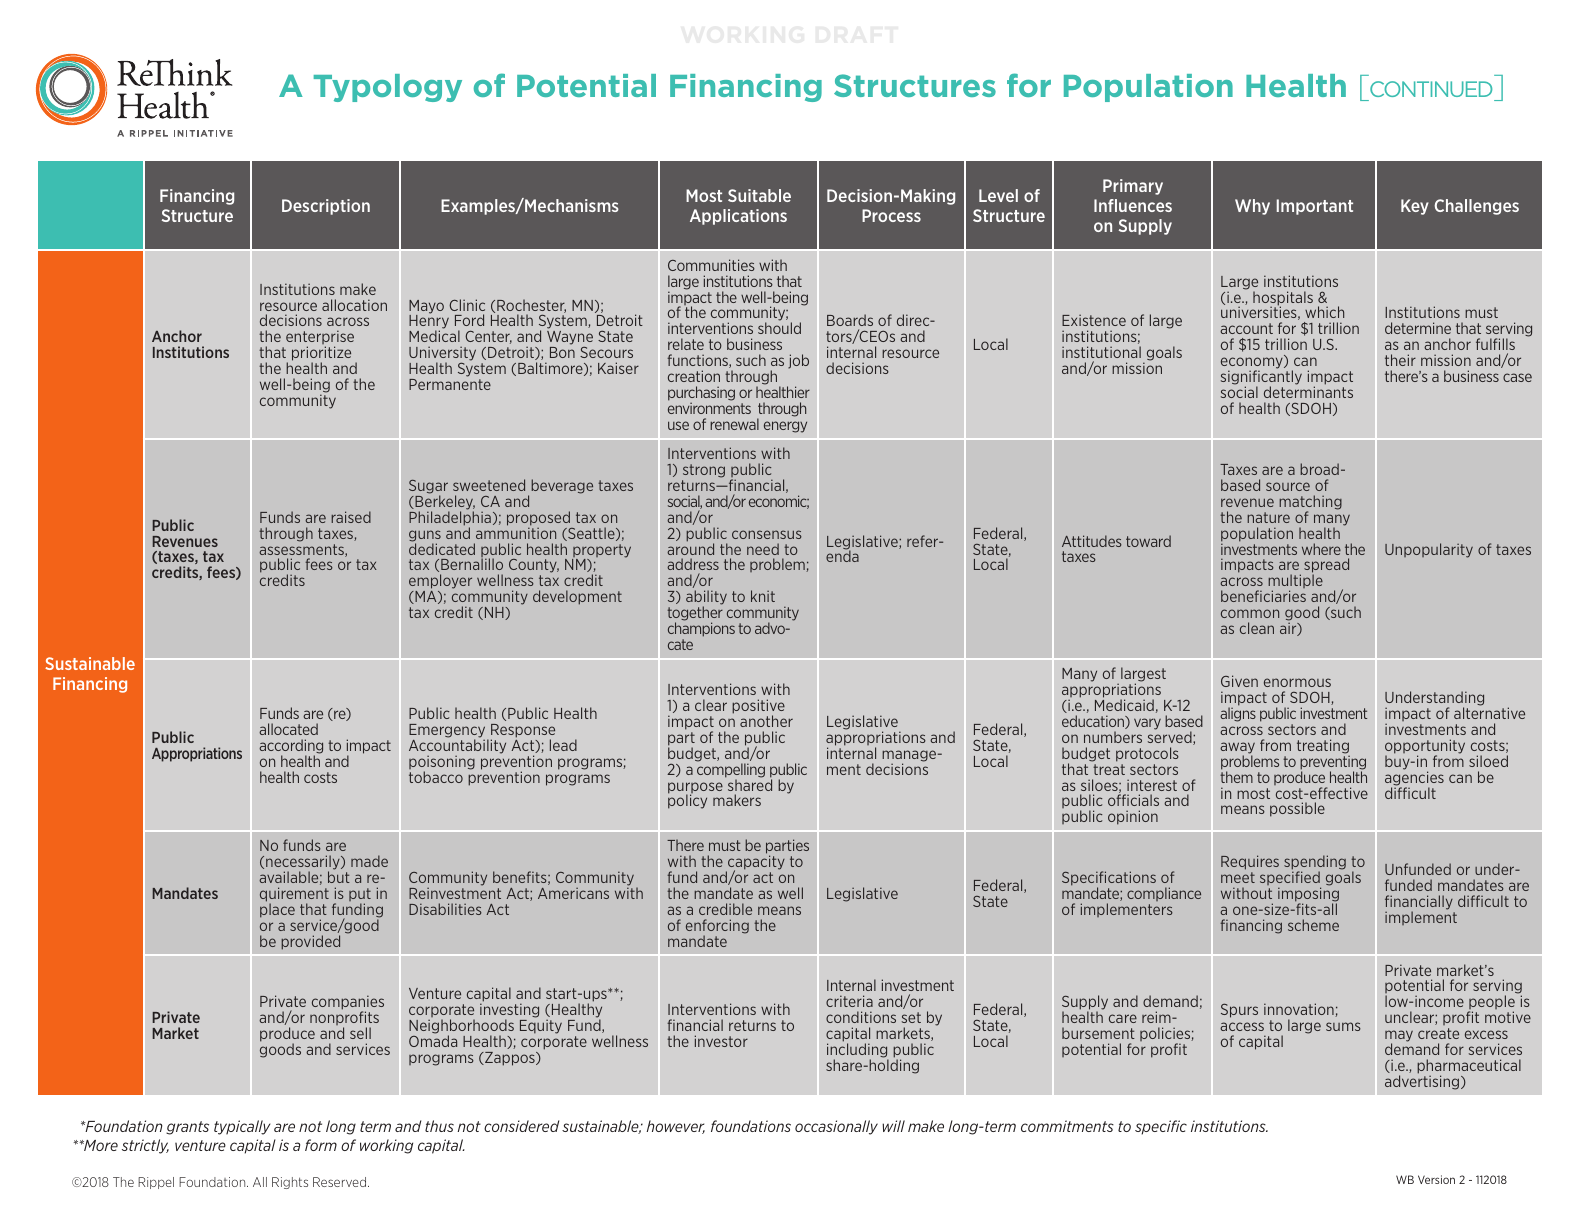  I want to click on Important, so click(1315, 207).
